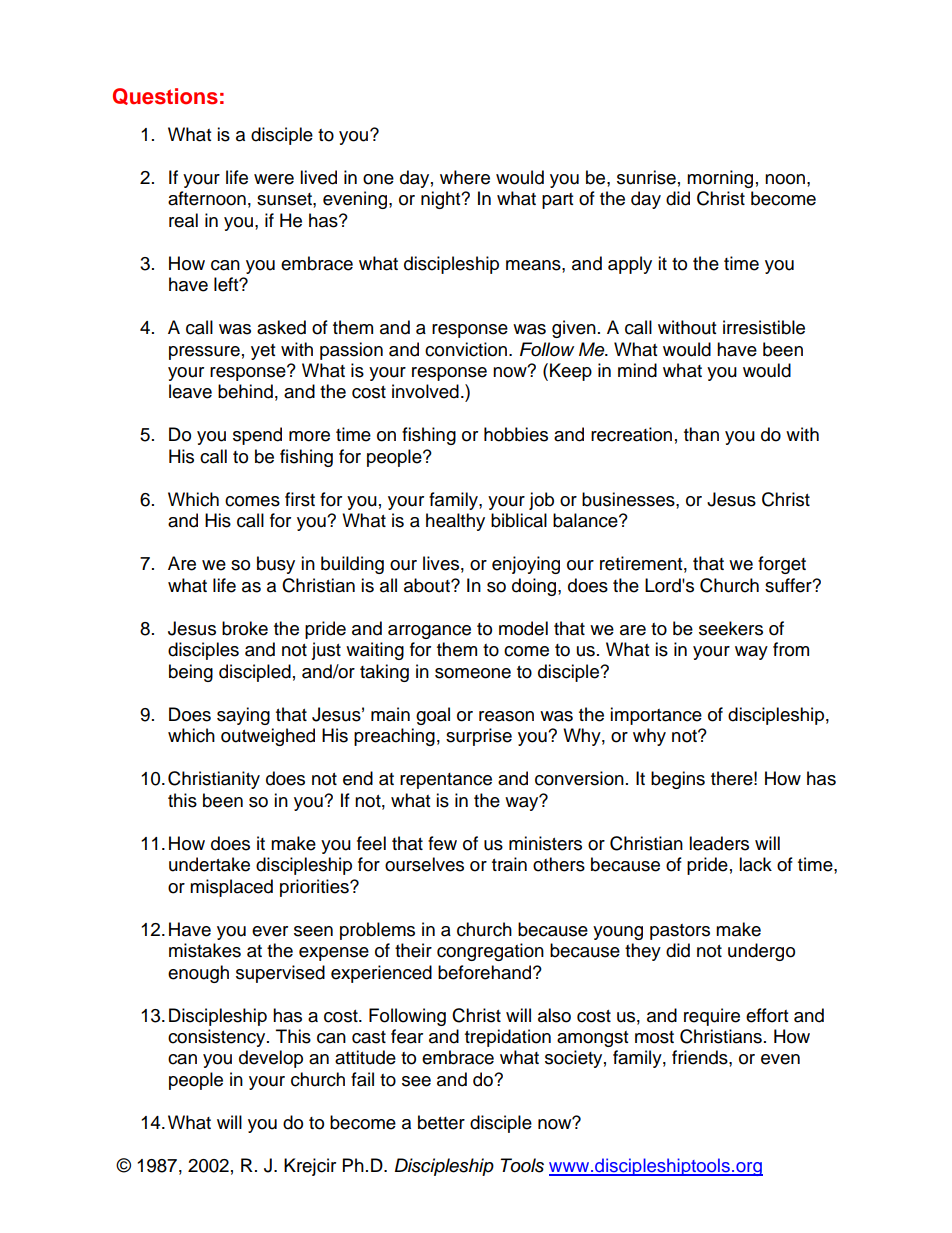  I want to click on seekers, so click(731, 628).
